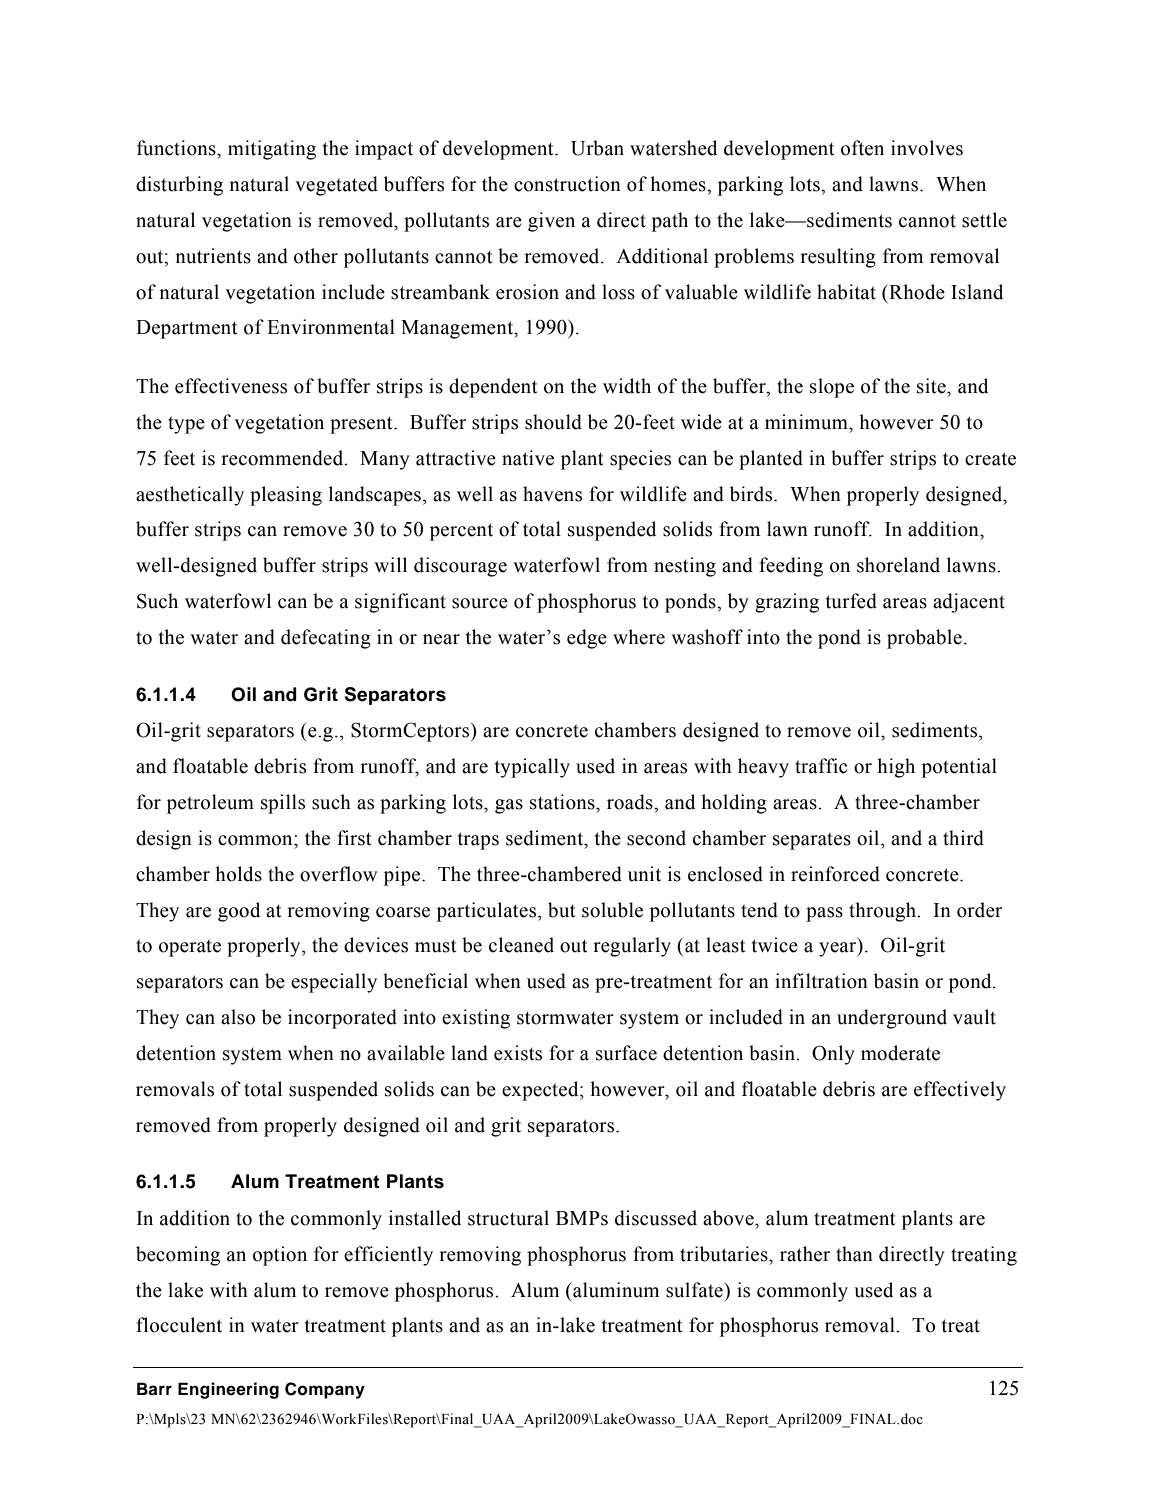  What do you see at coordinates (228, 1390) in the screenshot?
I see `Engineering` at bounding box center [228, 1390].
